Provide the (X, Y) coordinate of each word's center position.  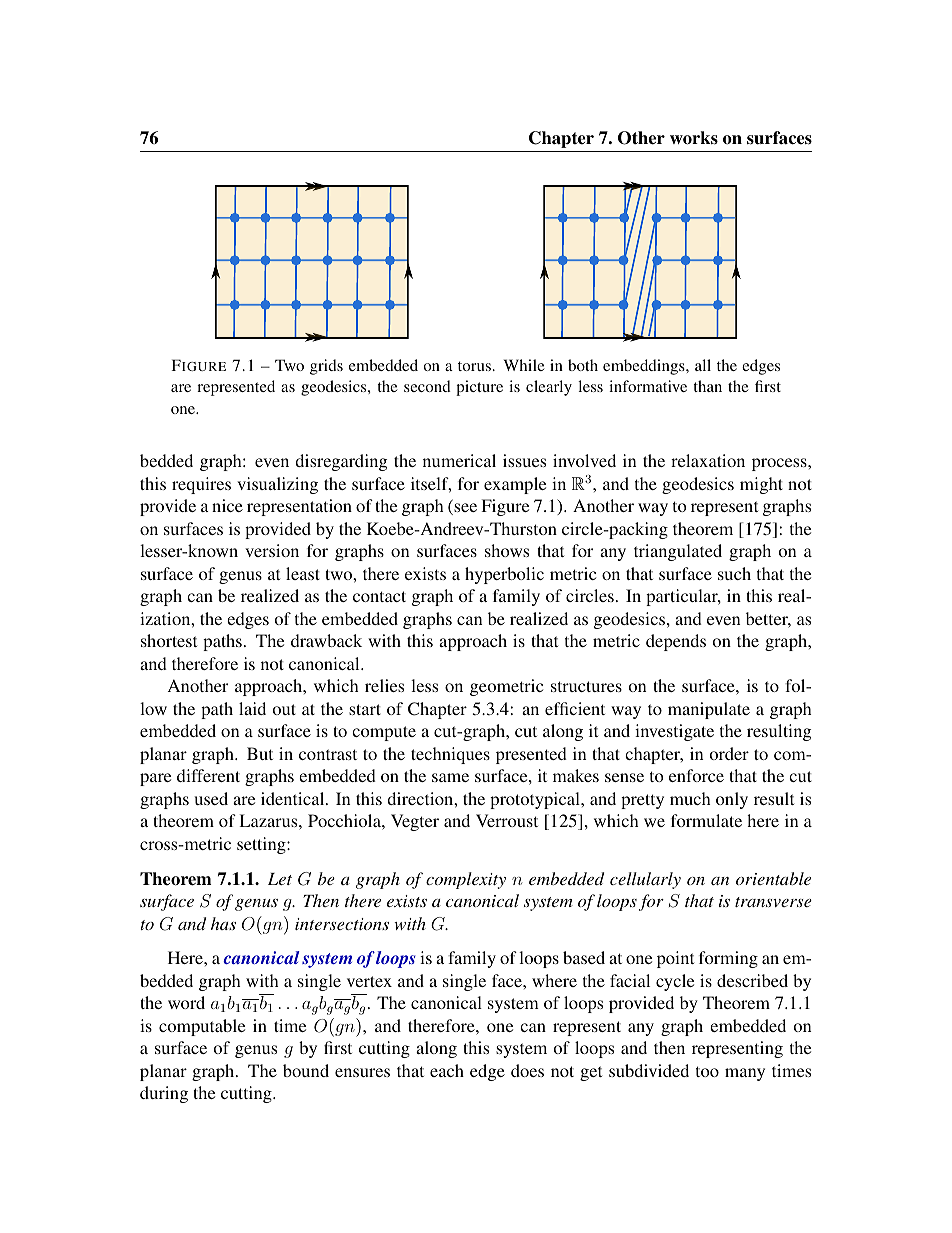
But (260, 753)
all (703, 365)
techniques (450, 755)
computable (202, 1027)
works (694, 138)
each (447, 1070)
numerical (459, 460)
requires (201, 485)
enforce (696, 775)
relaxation (708, 460)
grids (326, 367)
